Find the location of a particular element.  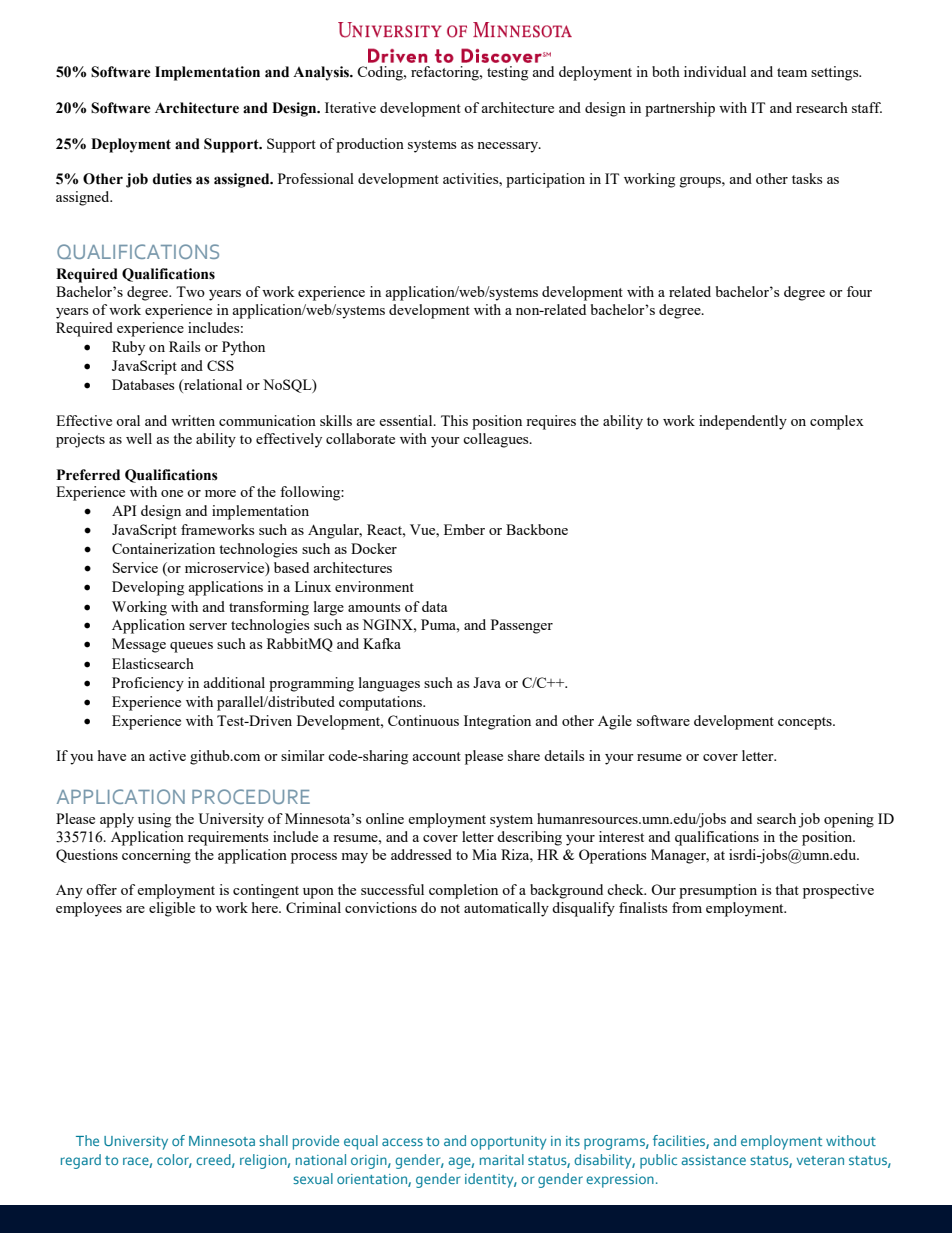

concepts is located at coordinates (806, 723).
